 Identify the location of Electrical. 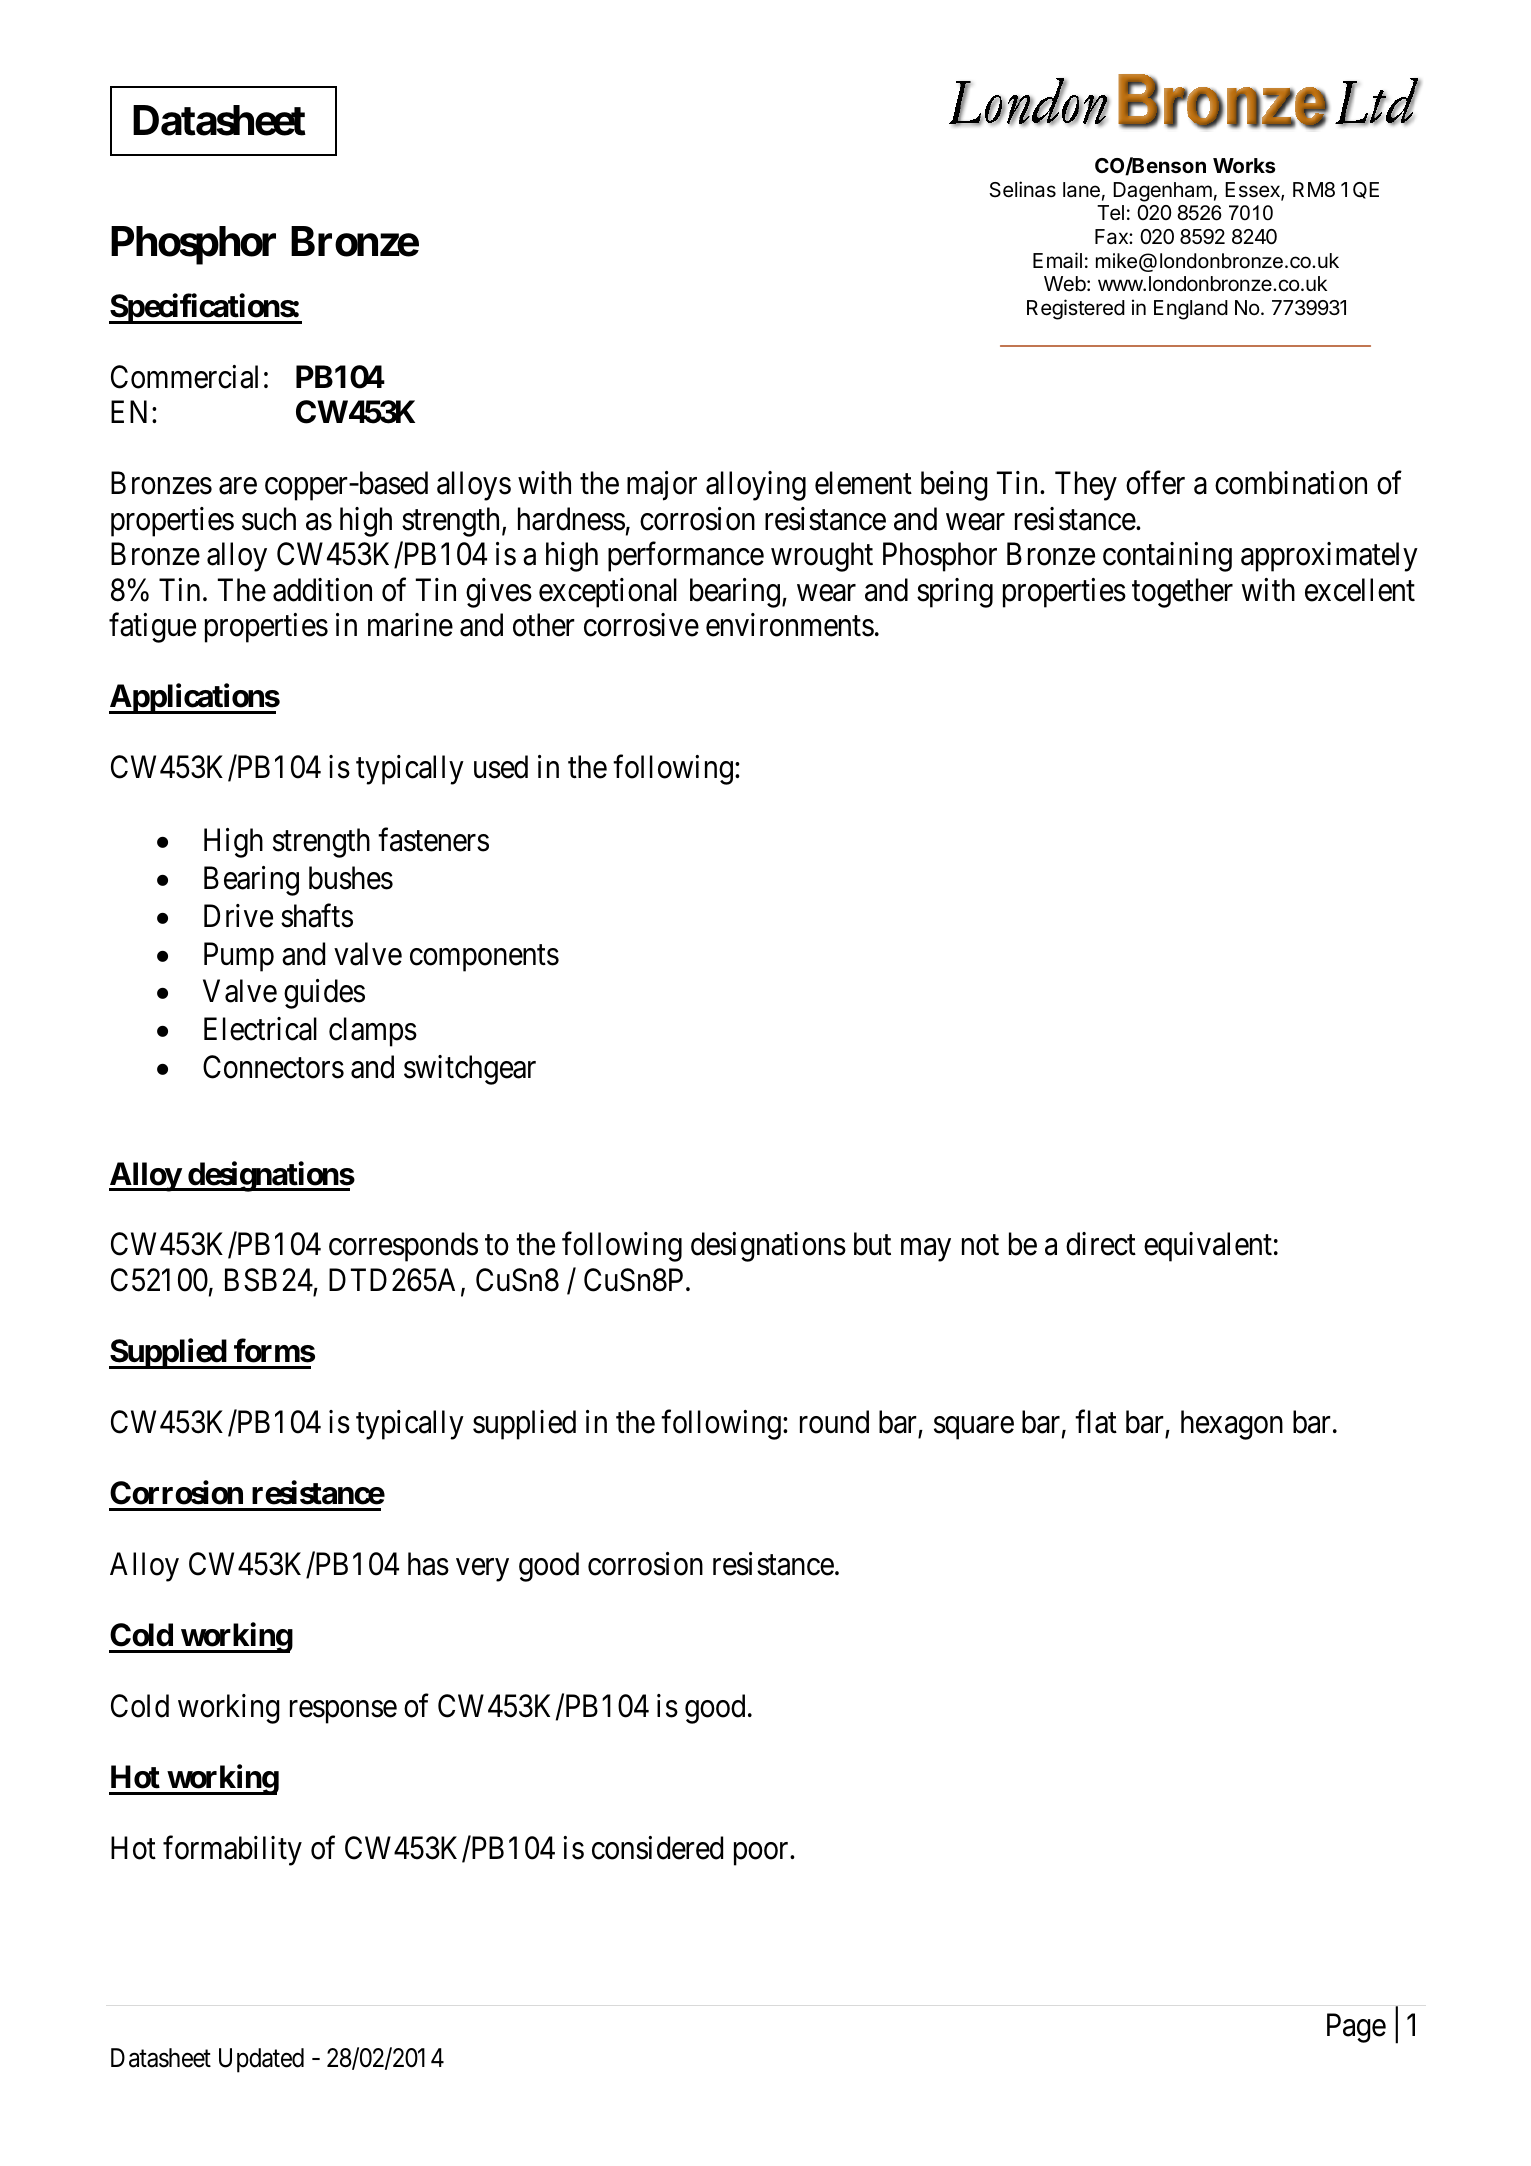
(260, 1029).
